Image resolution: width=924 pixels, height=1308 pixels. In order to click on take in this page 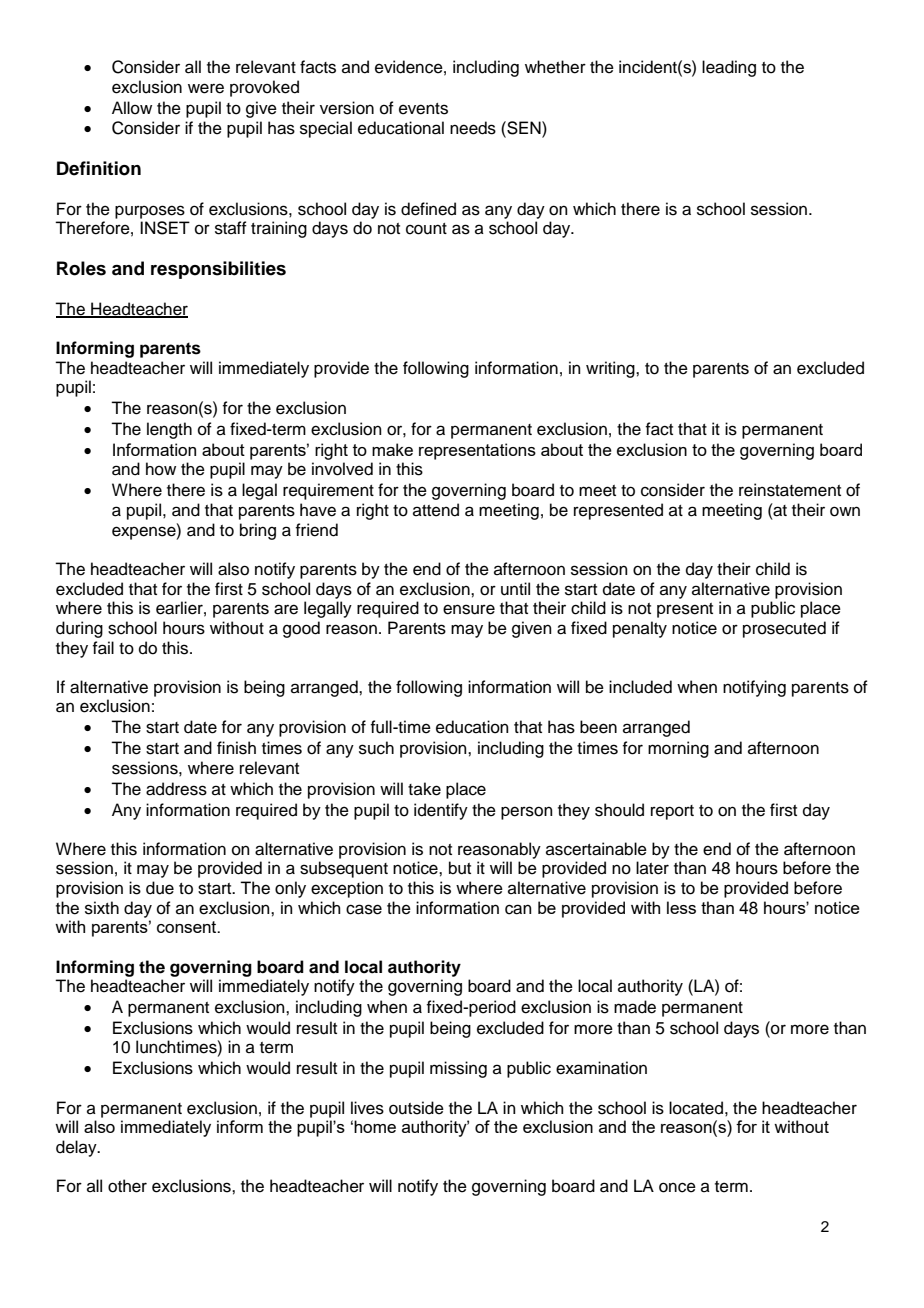, I will do `click(424, 789)`.
